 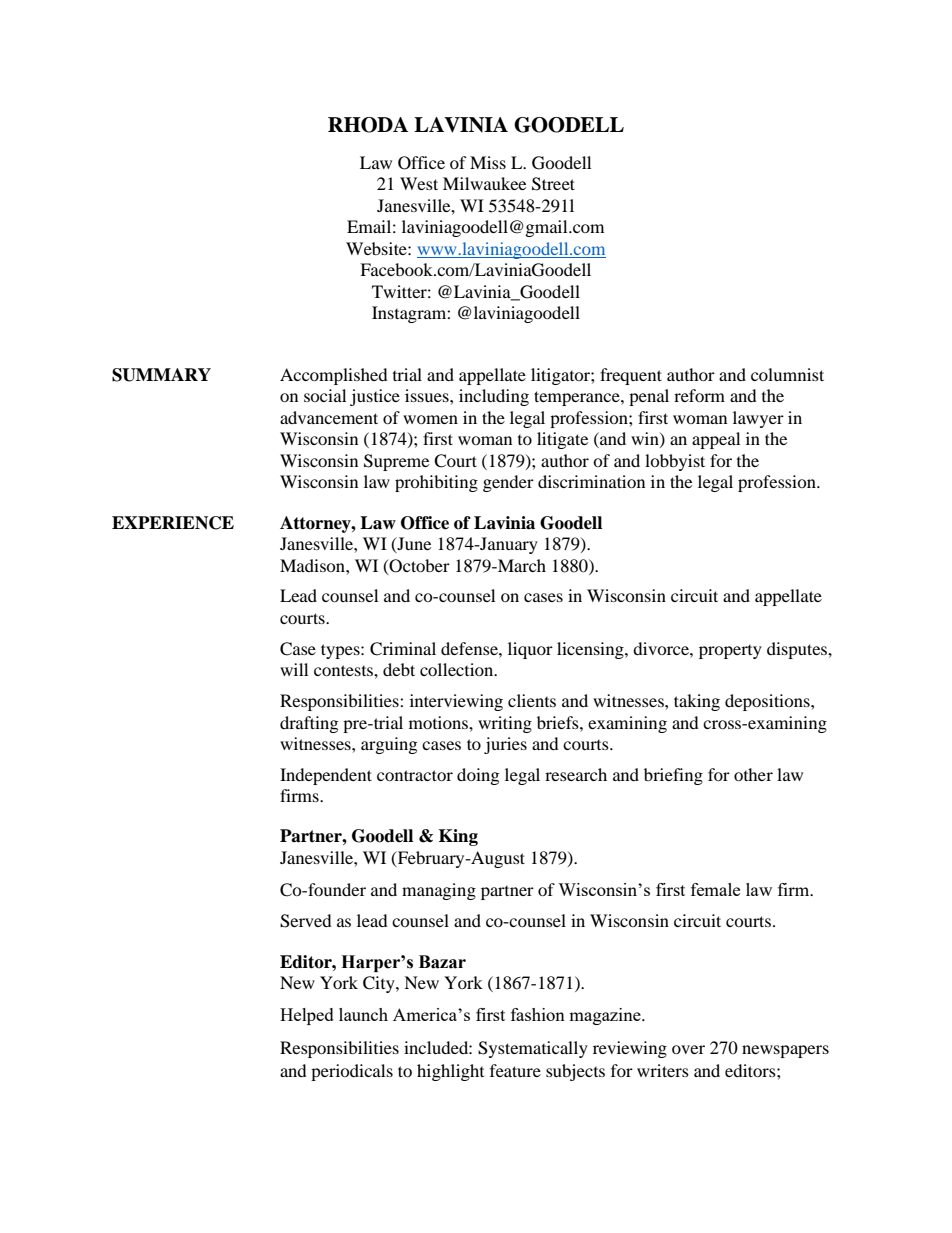 I want to click on Madison, so click(x=313, y=565).
